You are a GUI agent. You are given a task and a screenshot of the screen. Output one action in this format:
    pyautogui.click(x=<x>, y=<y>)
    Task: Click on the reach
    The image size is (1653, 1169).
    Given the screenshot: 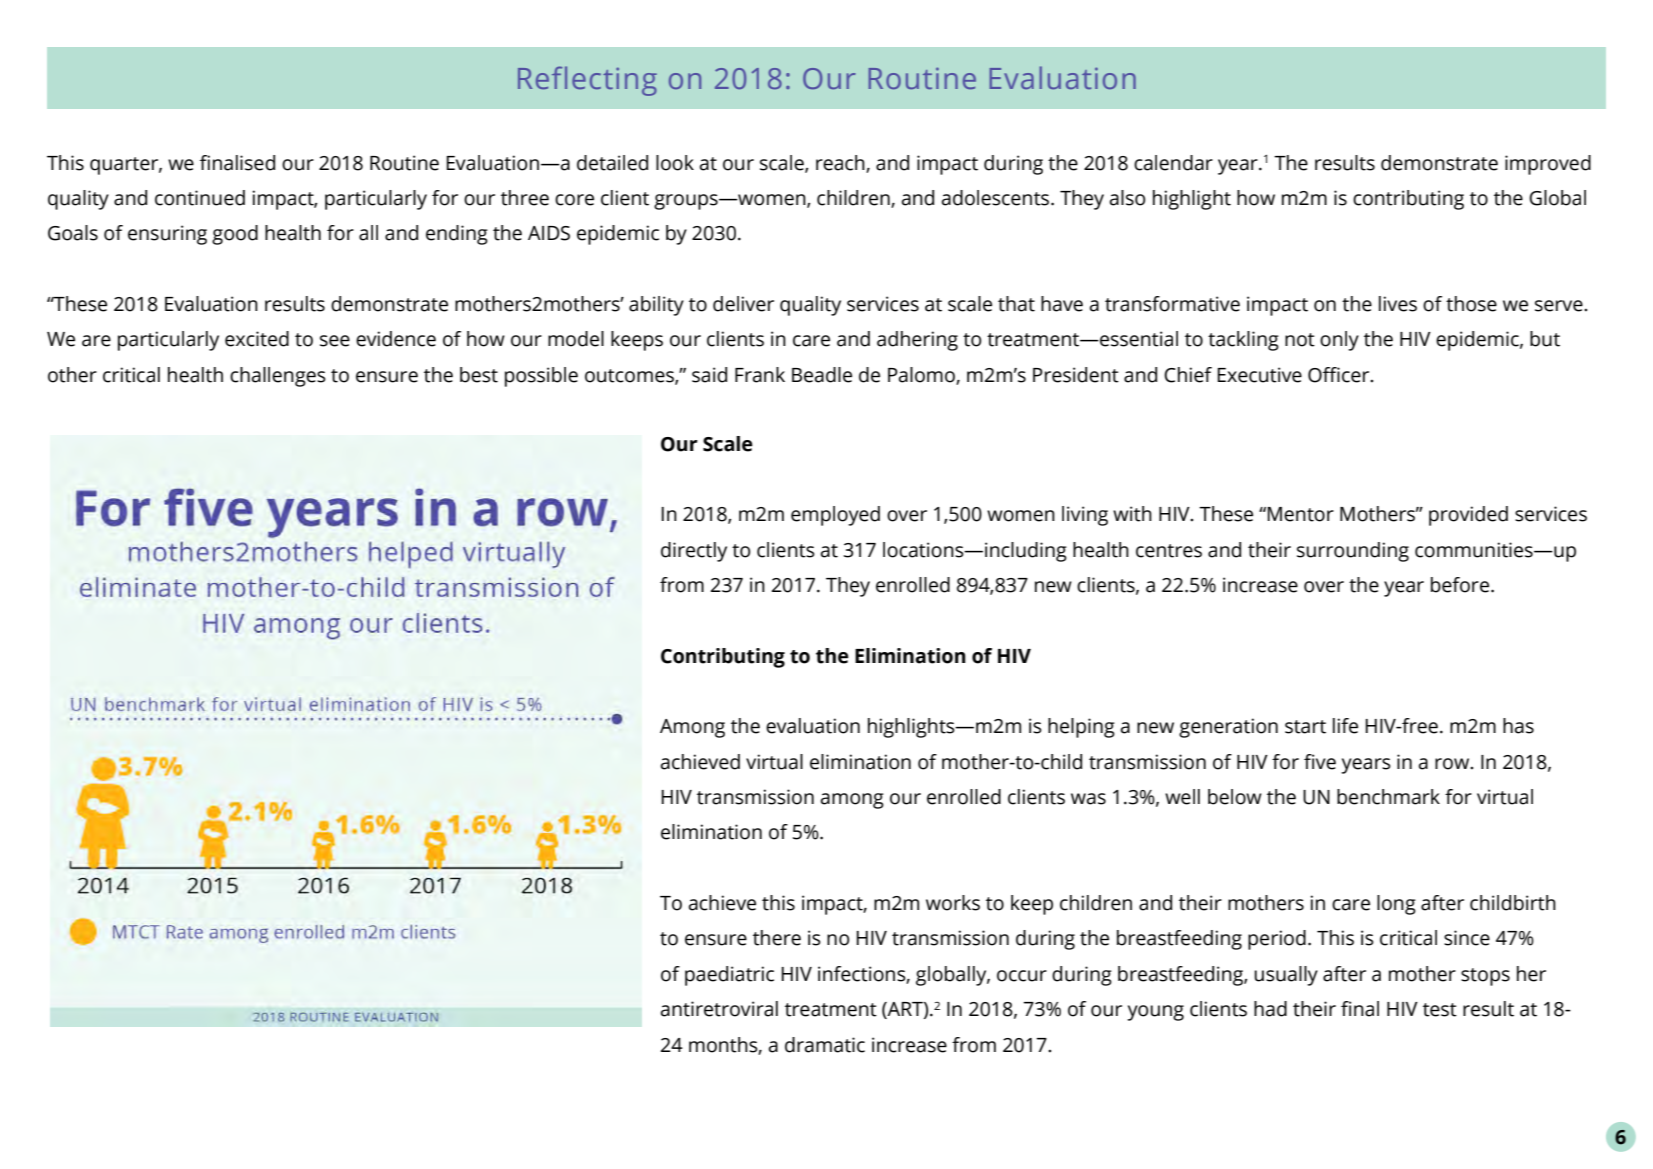 What is the action you would take?
    pyautogui.click(x=841, y=163)
